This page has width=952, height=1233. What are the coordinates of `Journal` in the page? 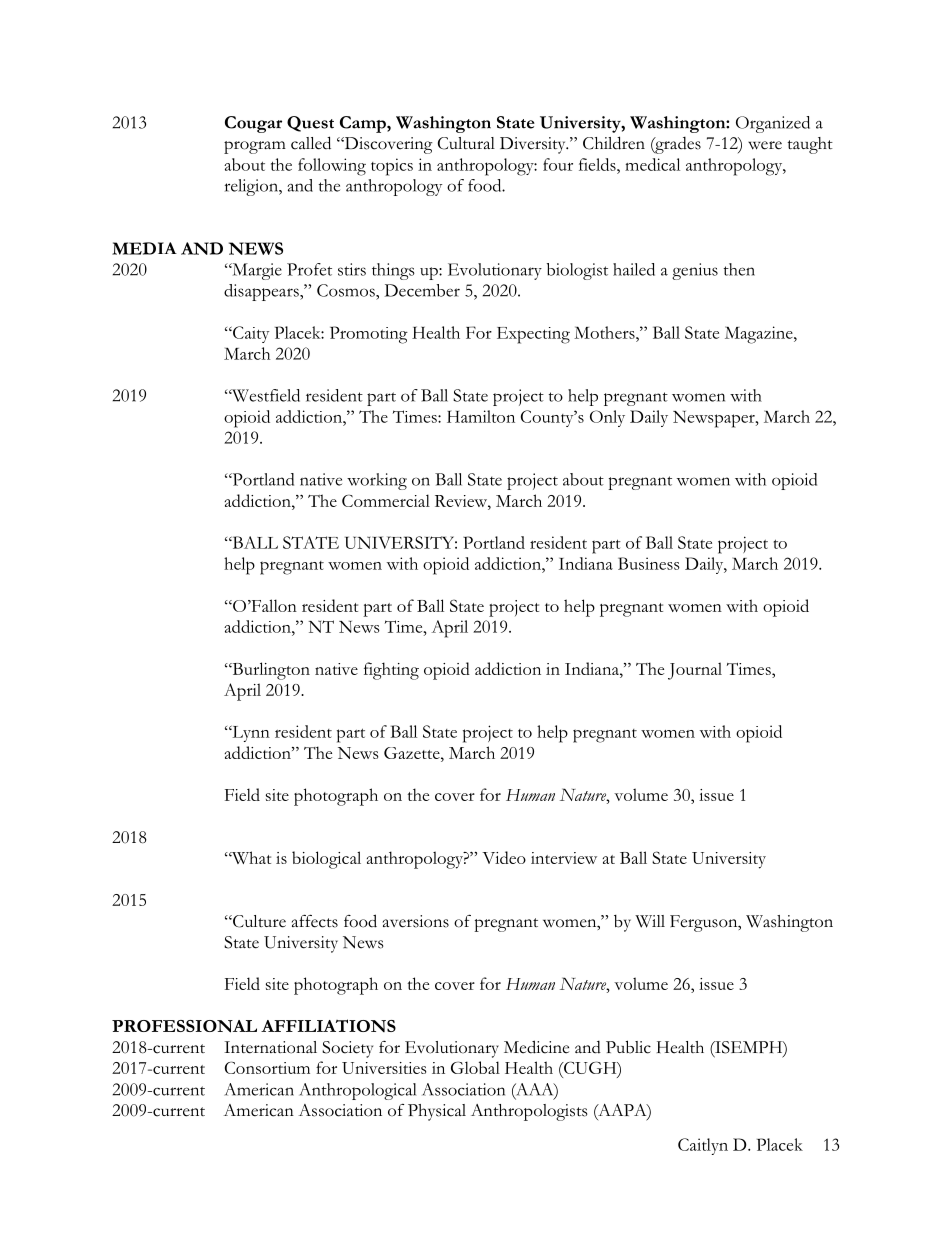 It's located at (695, 671).
